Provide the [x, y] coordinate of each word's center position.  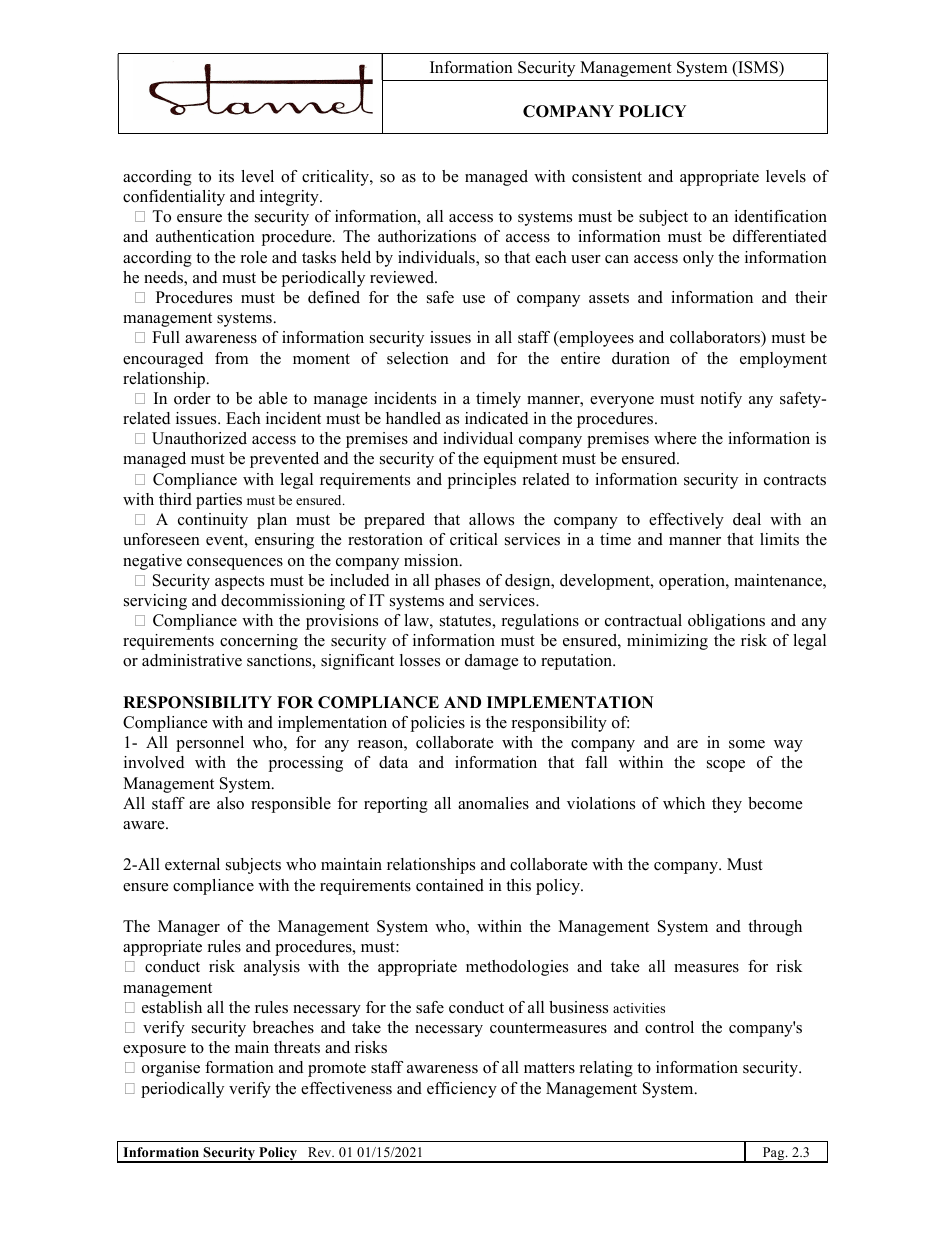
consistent [607, 176]
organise [171, 1069]
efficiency [462, 1090]
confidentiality [174, 198]
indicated [496, 418]
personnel [210, 744]
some [747, 744]
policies [438, 724]
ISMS [758, 68]
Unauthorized [199, 438]
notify [721, 400]
